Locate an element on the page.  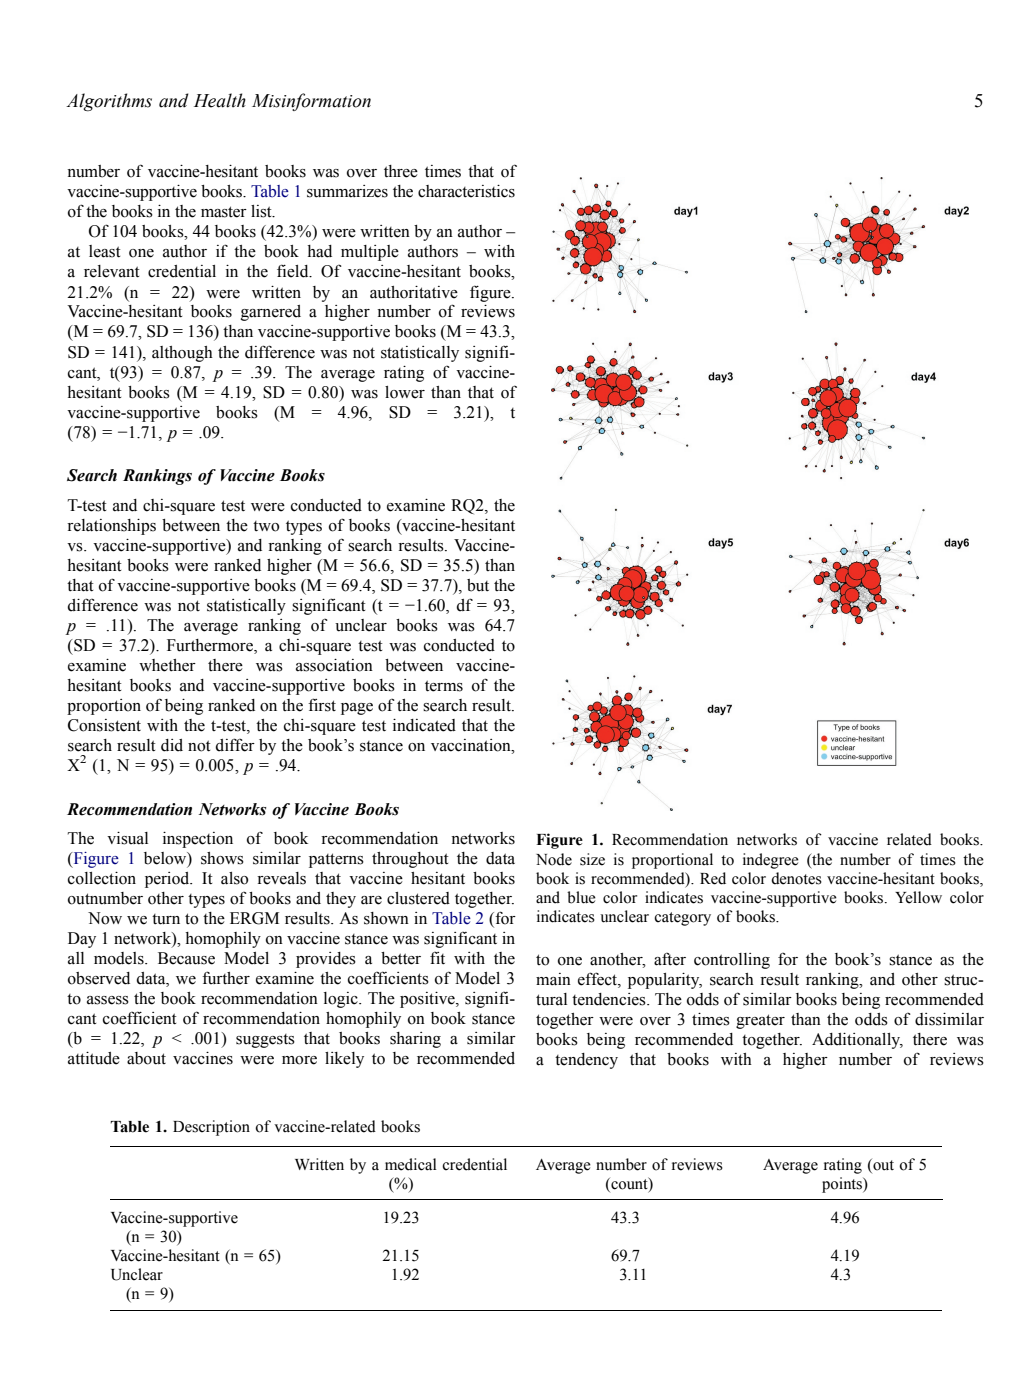
but is located at coordinates (478, 585).
